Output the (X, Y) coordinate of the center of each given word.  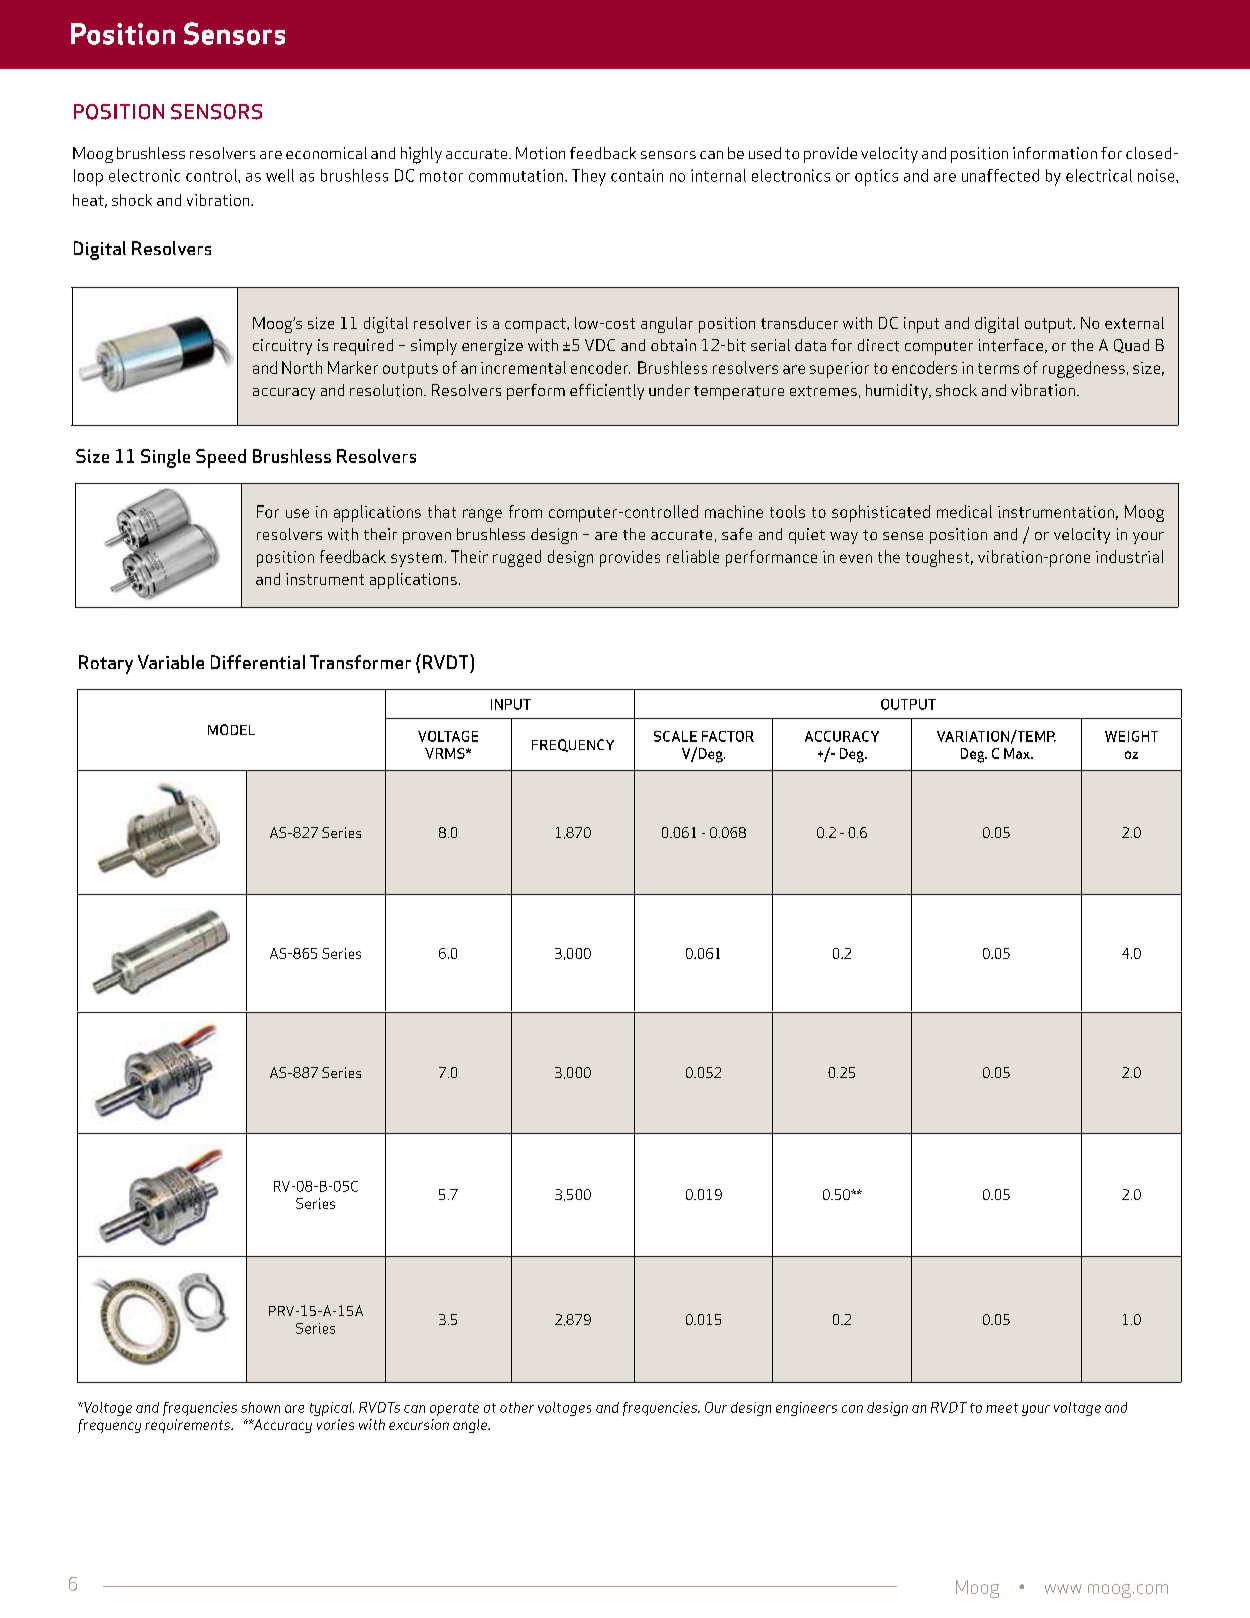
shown (260, 1407)
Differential (258, 662)
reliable (693, 556)
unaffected (1000, 175)
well (280, 175)
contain (637, 175)
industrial (1129, 556)
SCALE (675, 736)
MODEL (231, 729)
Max (1018, 753)
